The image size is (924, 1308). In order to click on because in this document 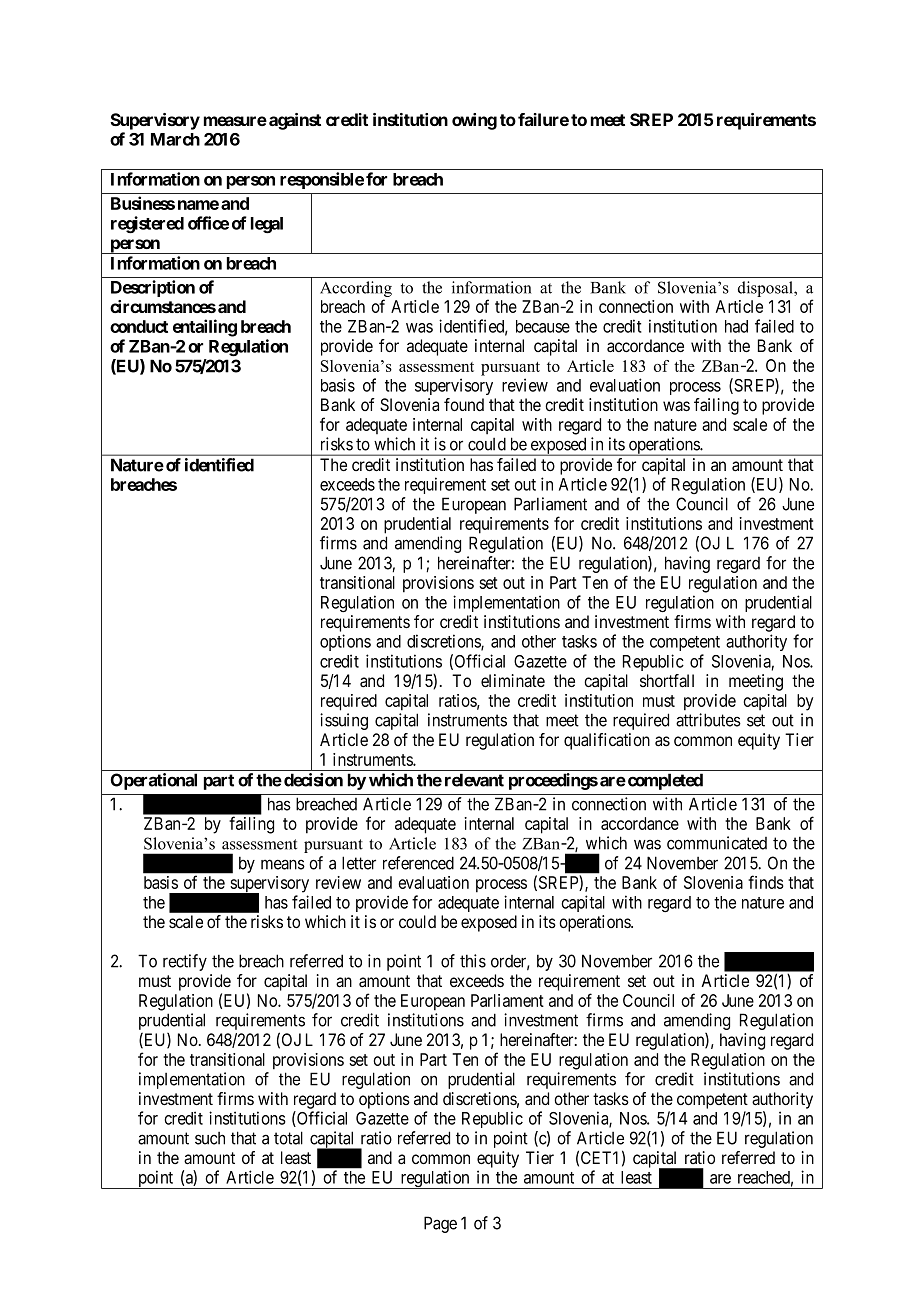, I will do `click(543, 326)`.
